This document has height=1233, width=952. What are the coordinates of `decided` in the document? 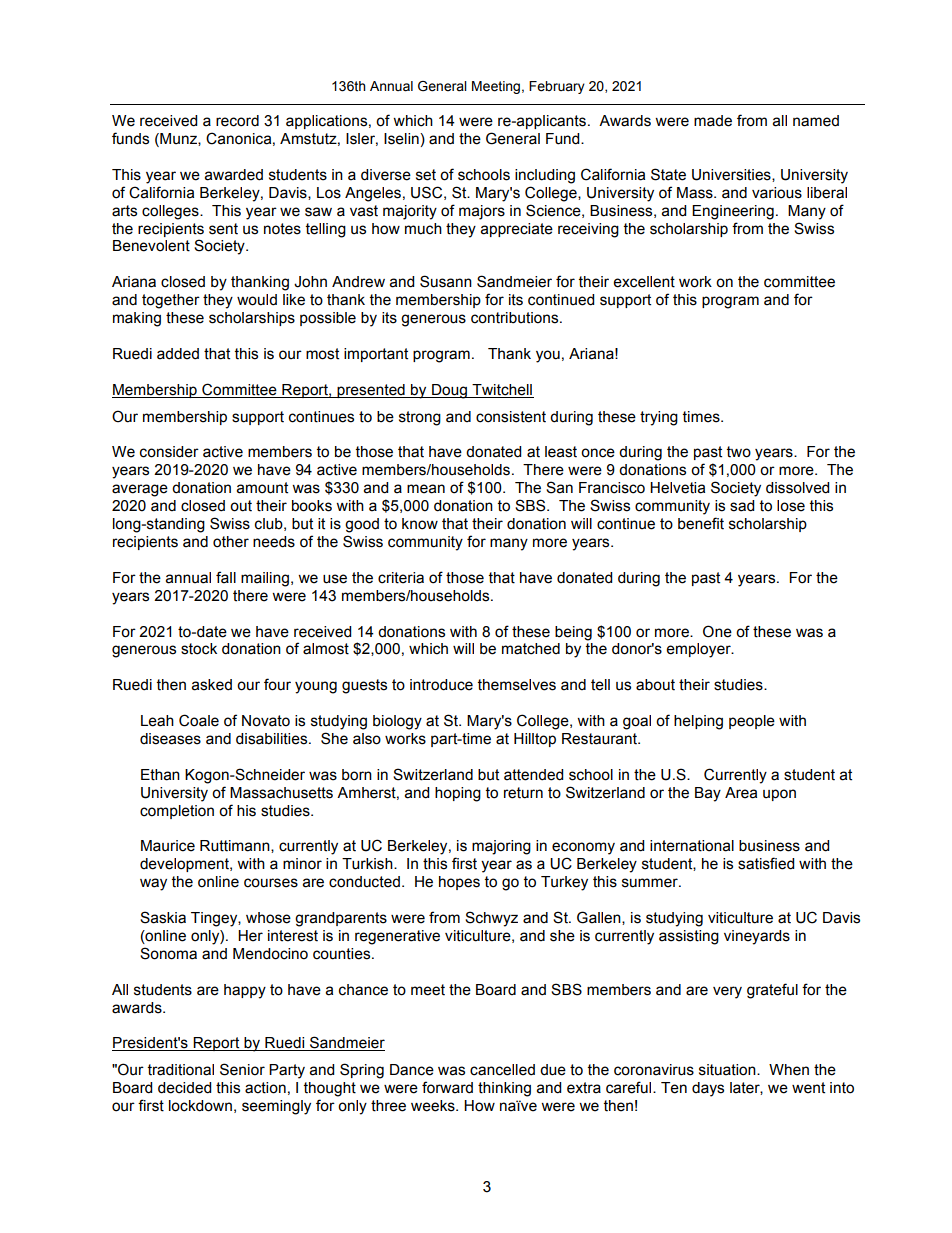 It's located at (184, 1088).
